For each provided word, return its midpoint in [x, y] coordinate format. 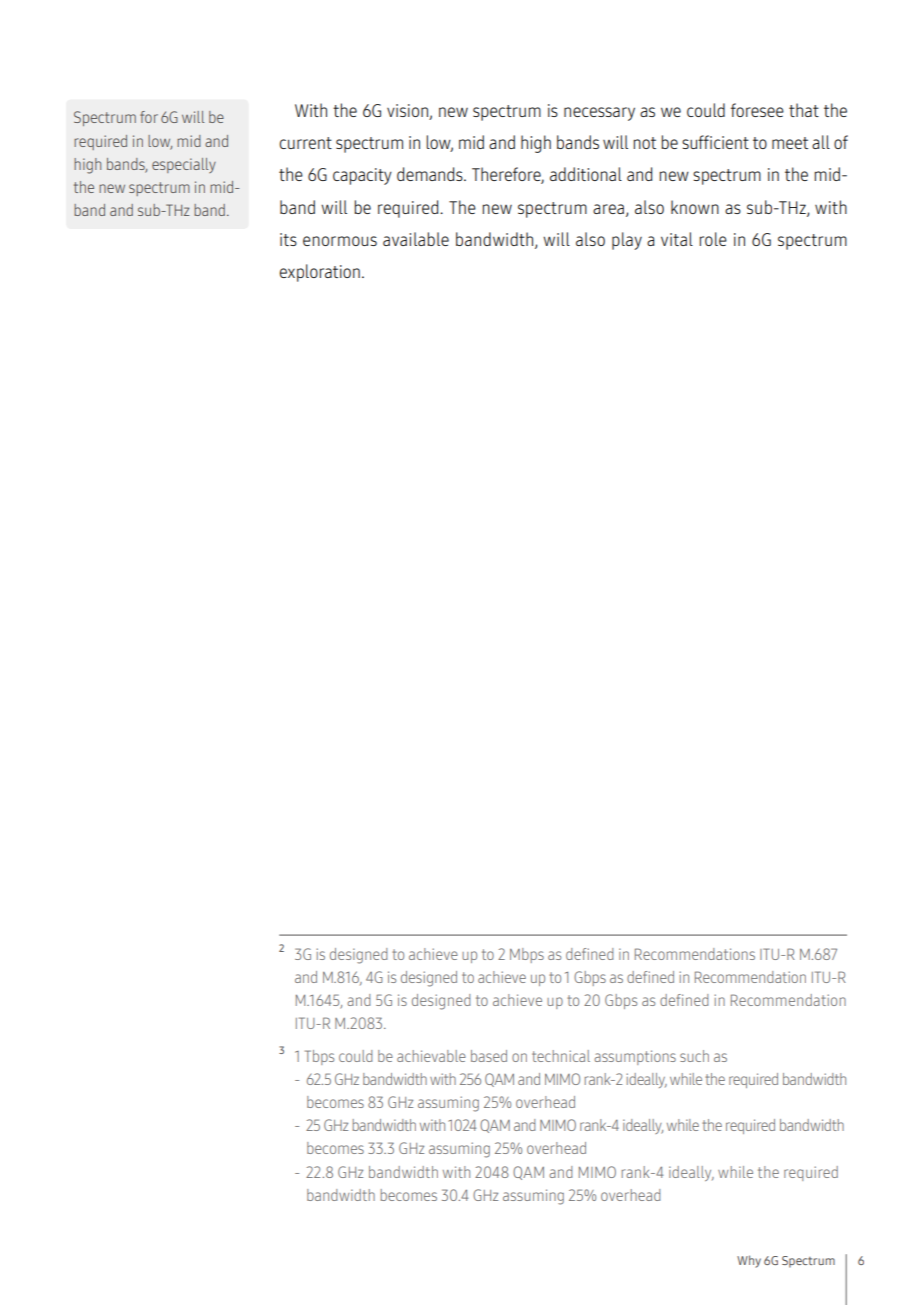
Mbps [527, 955]
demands [431, 174]
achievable [431, 1056]
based [489, 1056]
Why [749, 1261]
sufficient [715, 142]
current [305, 143]
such [694, 1056]
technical [561, 1056]
